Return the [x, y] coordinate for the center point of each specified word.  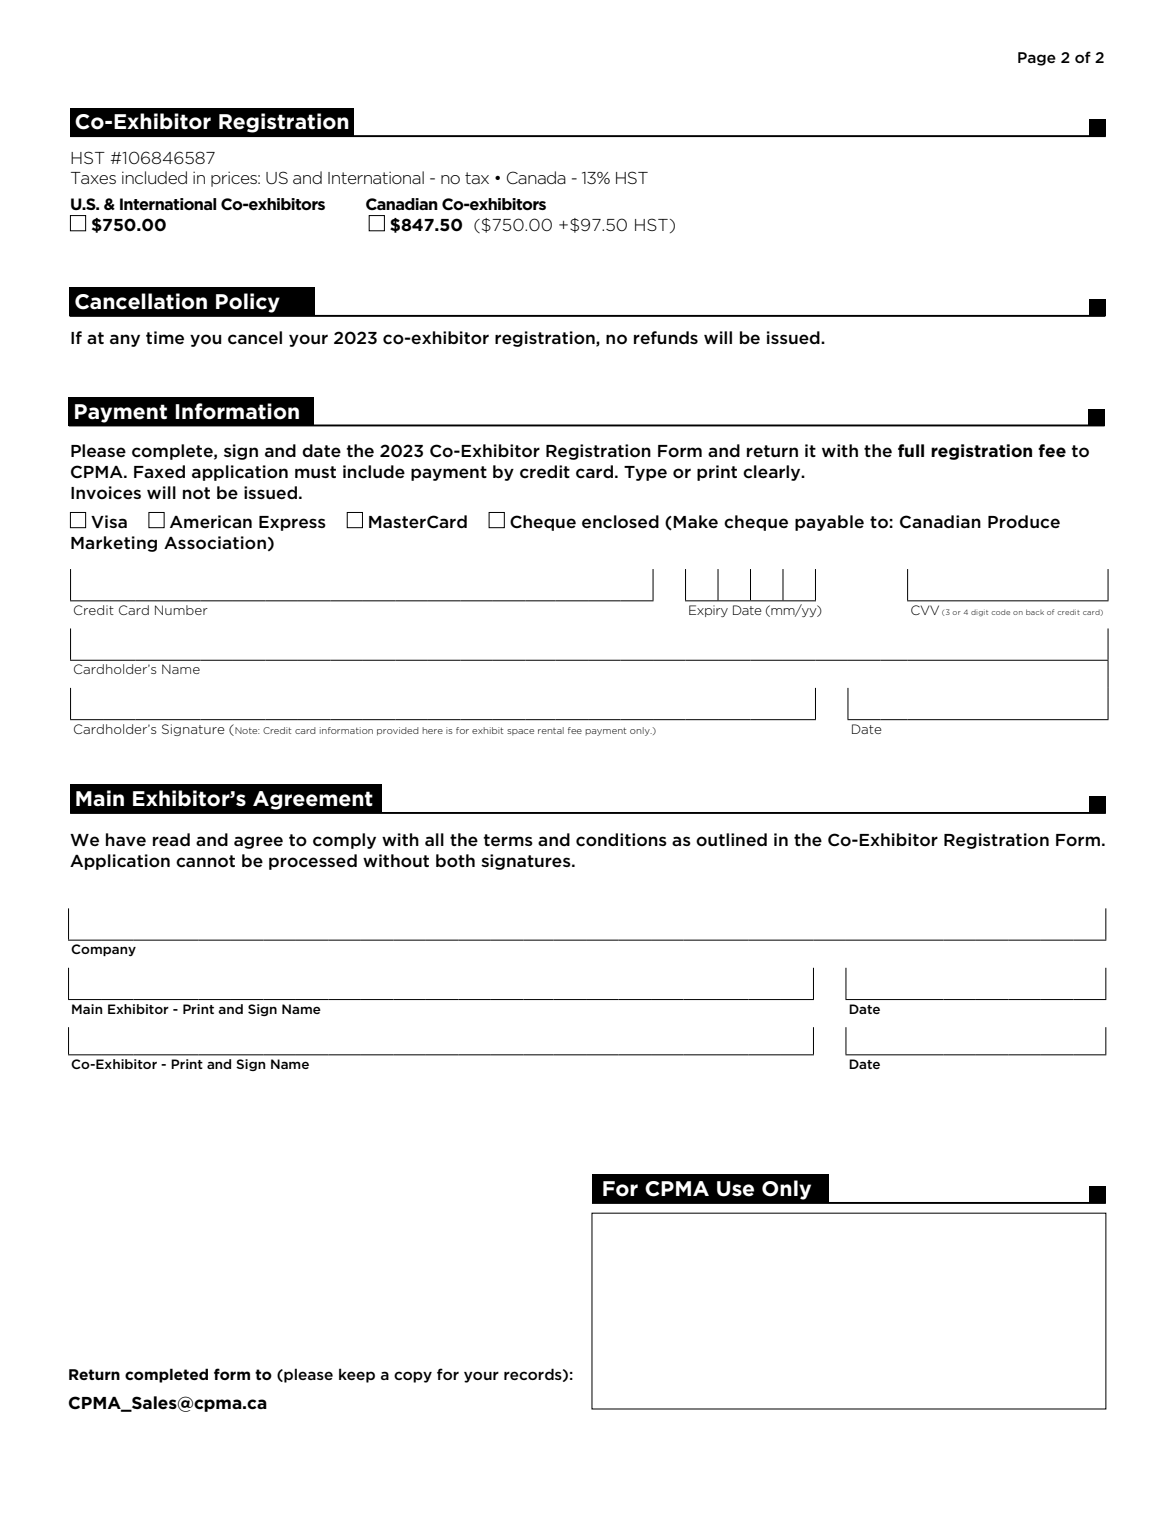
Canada [536, 177]
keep [357, 1375]
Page [1037, 59]
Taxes [93, 178]
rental [551, 730]
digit [979, 613]
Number [181, 610]
